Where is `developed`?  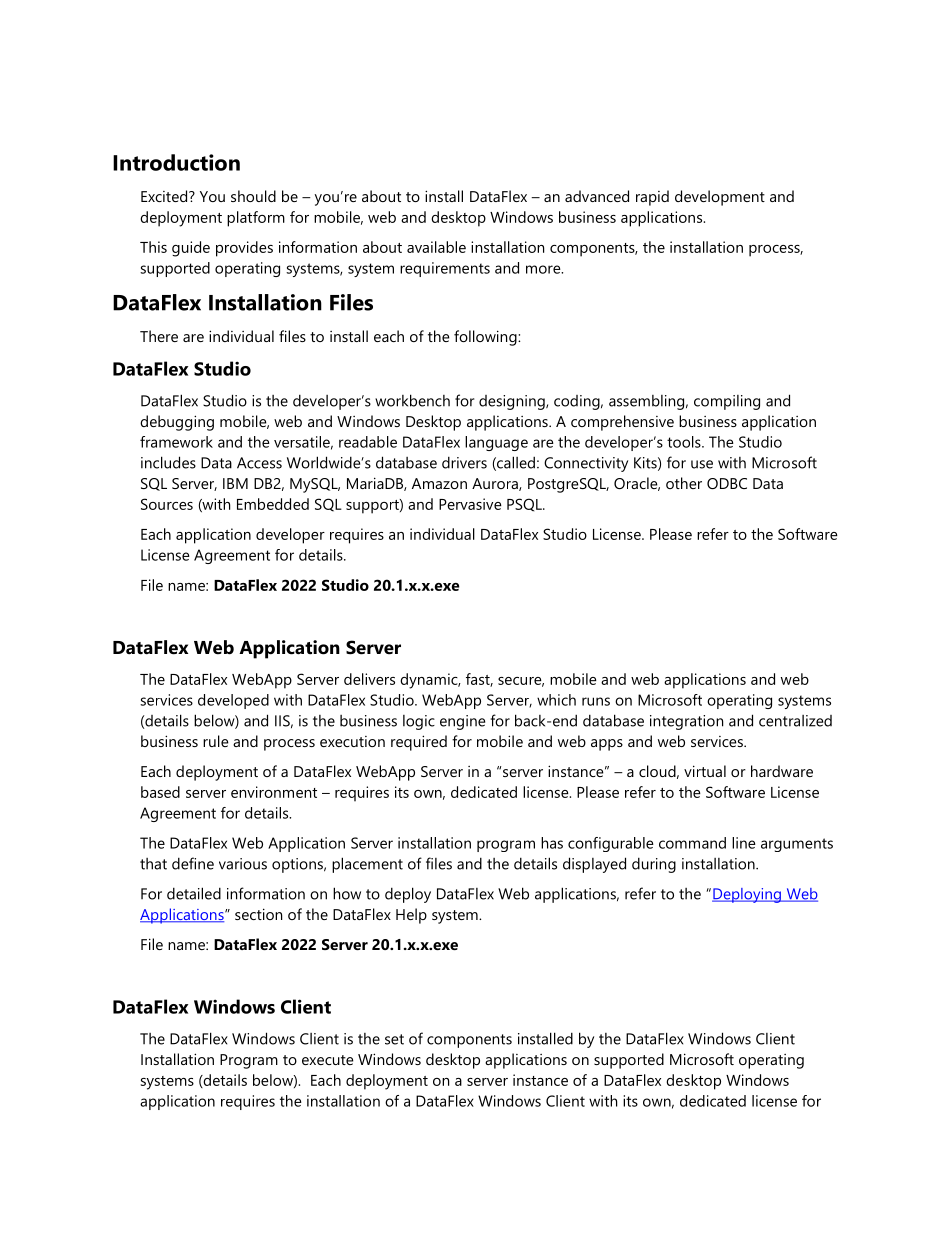
developed is located at coordinates (233, 701).
